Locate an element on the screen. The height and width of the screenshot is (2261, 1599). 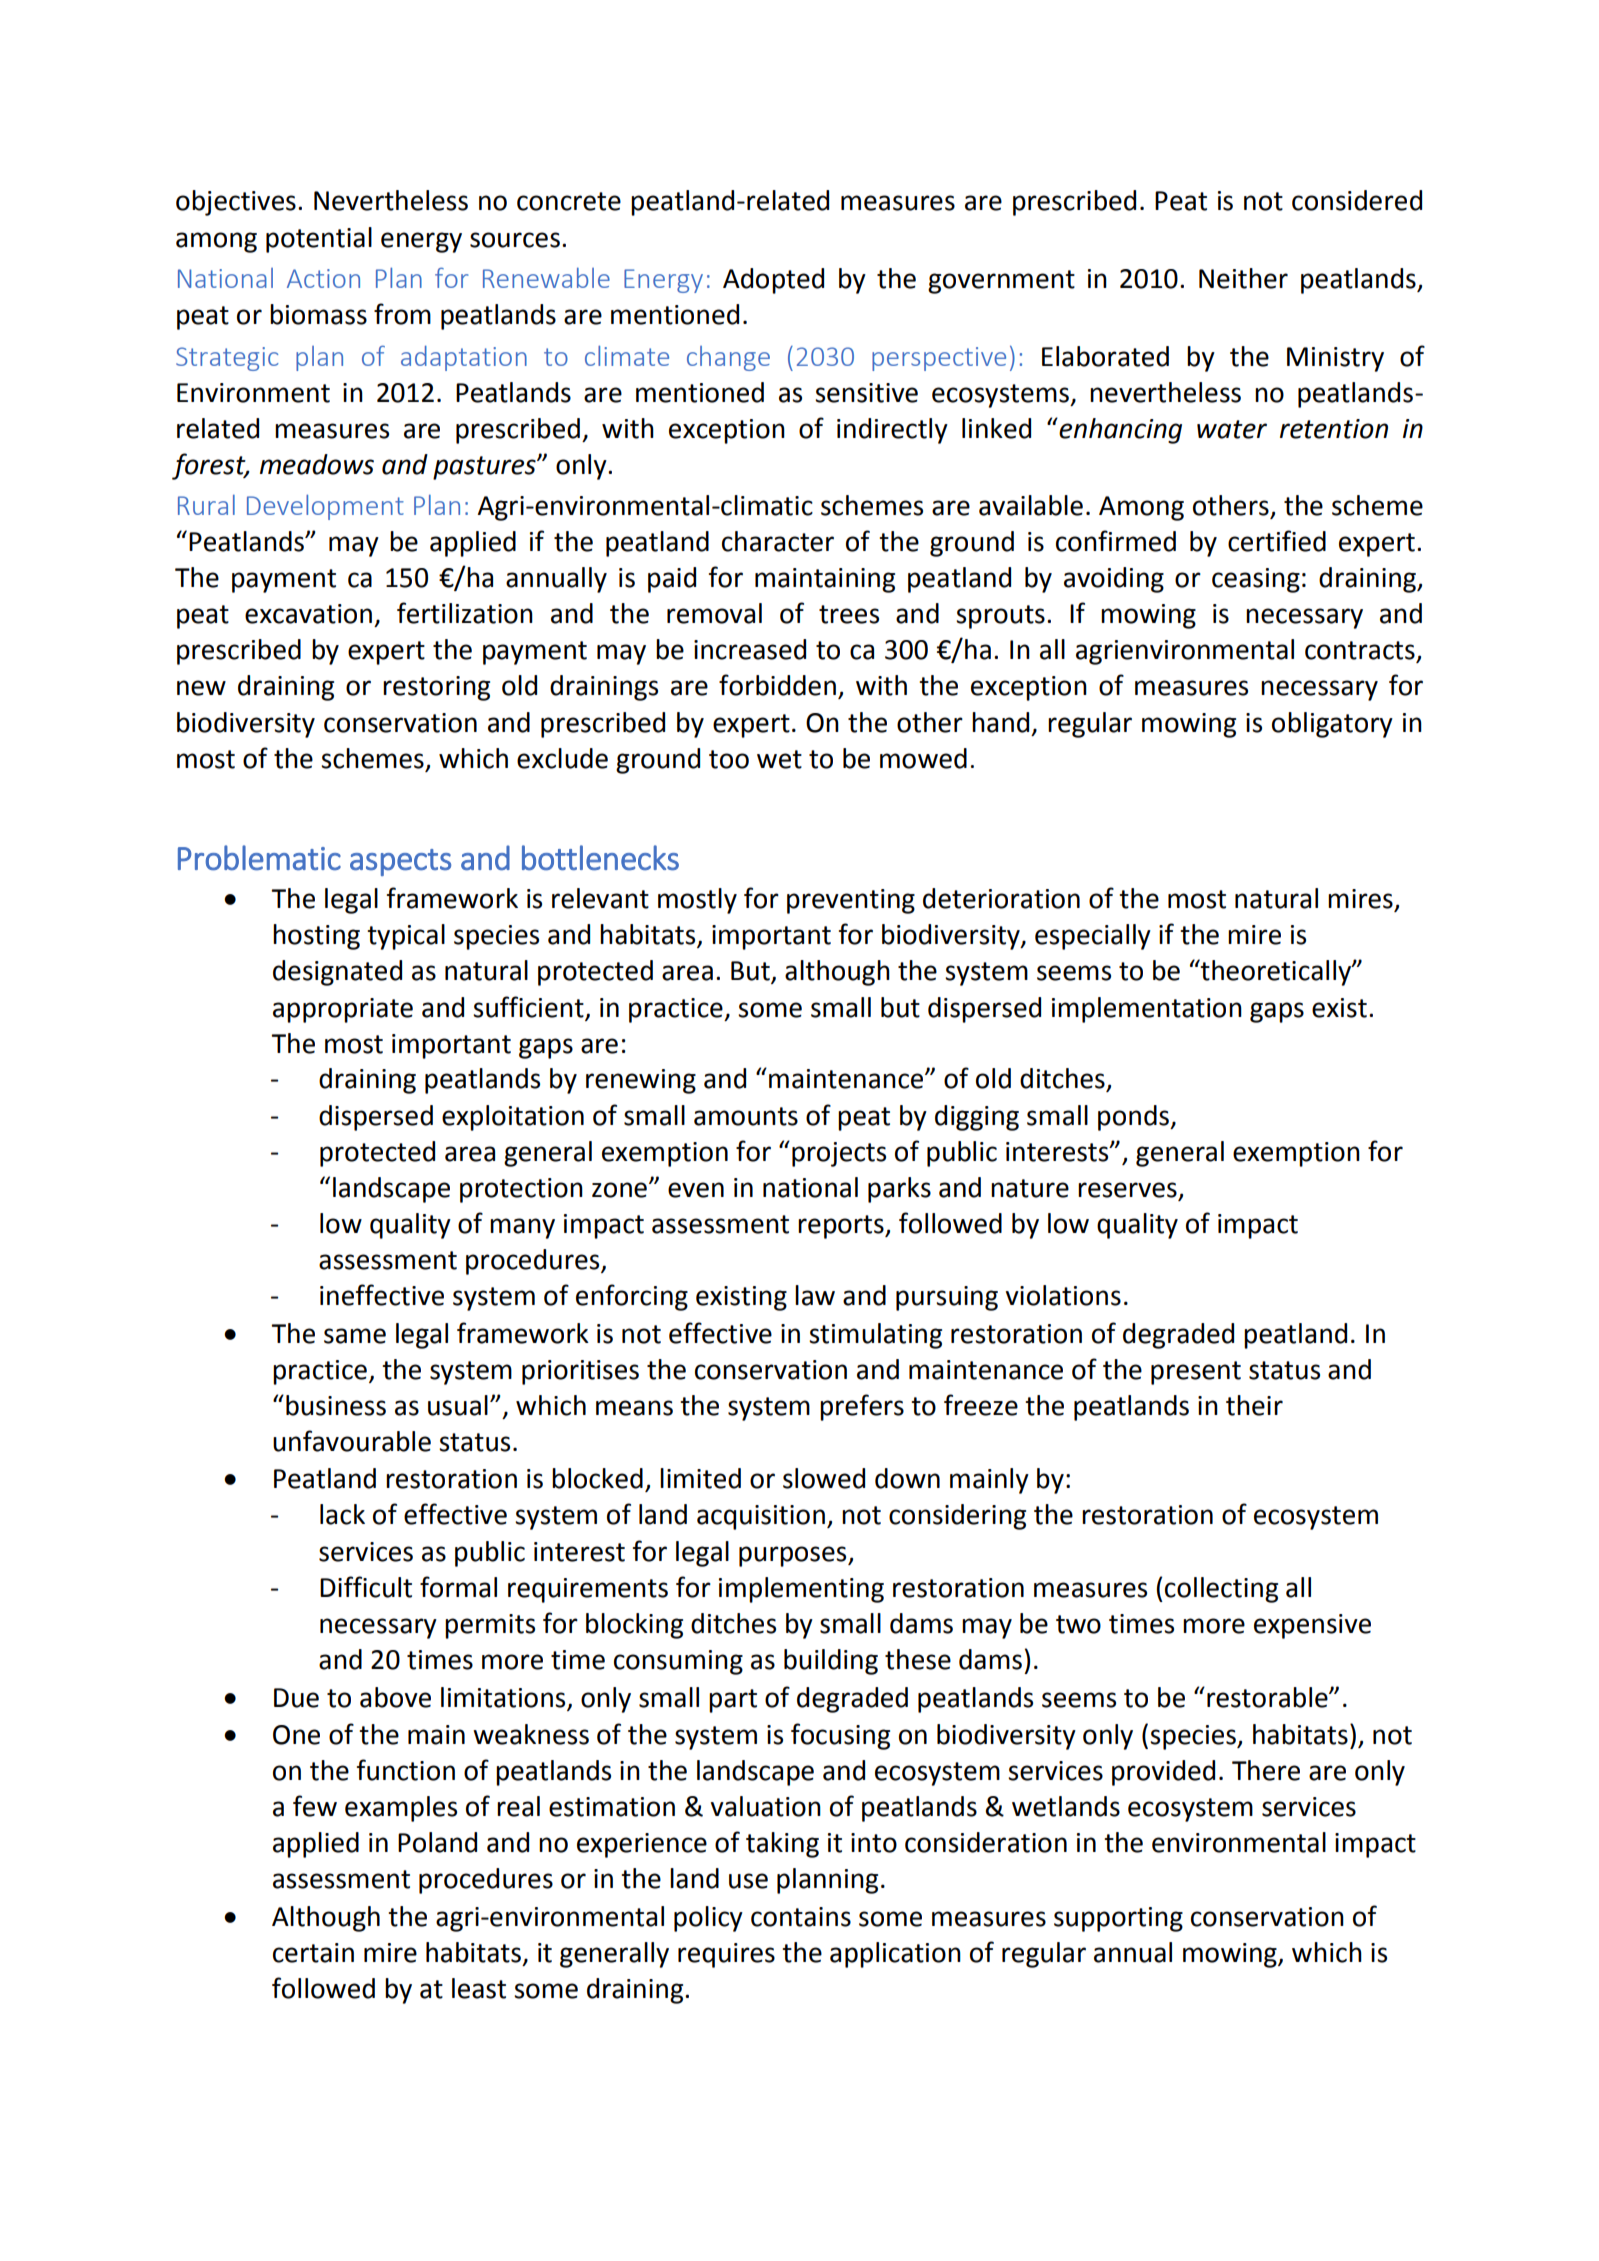
contains is located at coordinates (801, 1917).
